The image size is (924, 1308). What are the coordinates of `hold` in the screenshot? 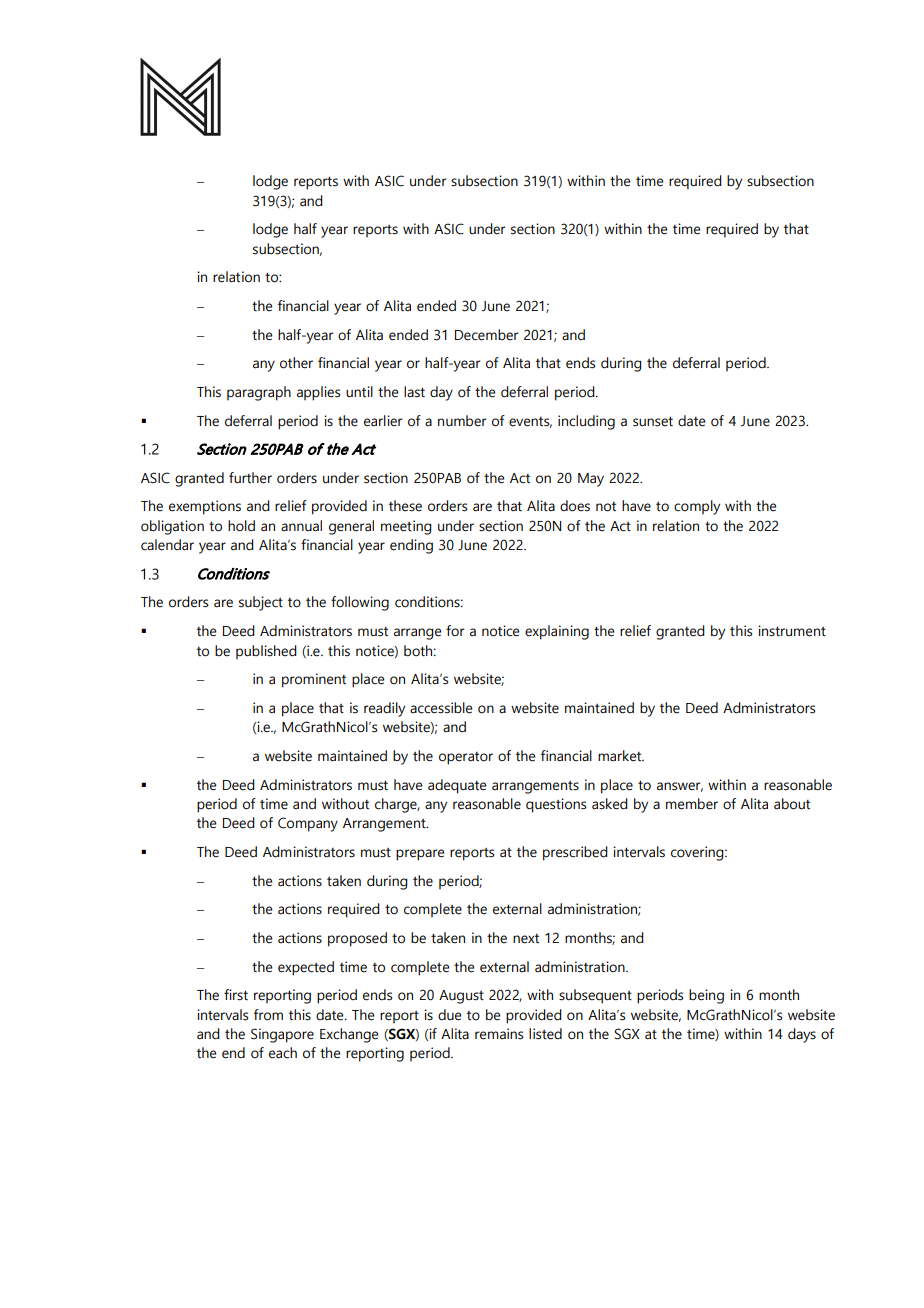 It's located at (241, 526).
